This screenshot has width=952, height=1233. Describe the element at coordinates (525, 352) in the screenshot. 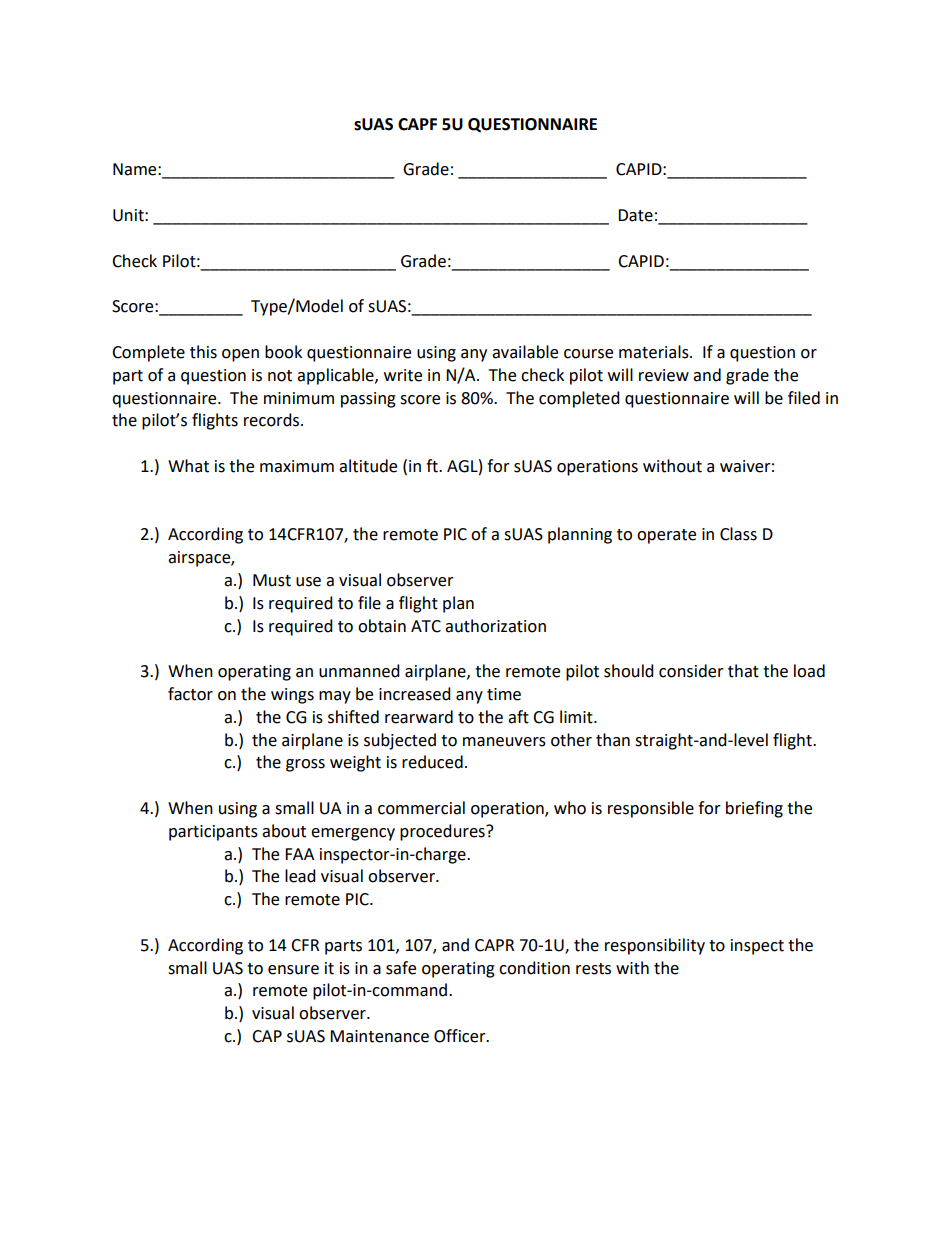

I see `available` at that location.
